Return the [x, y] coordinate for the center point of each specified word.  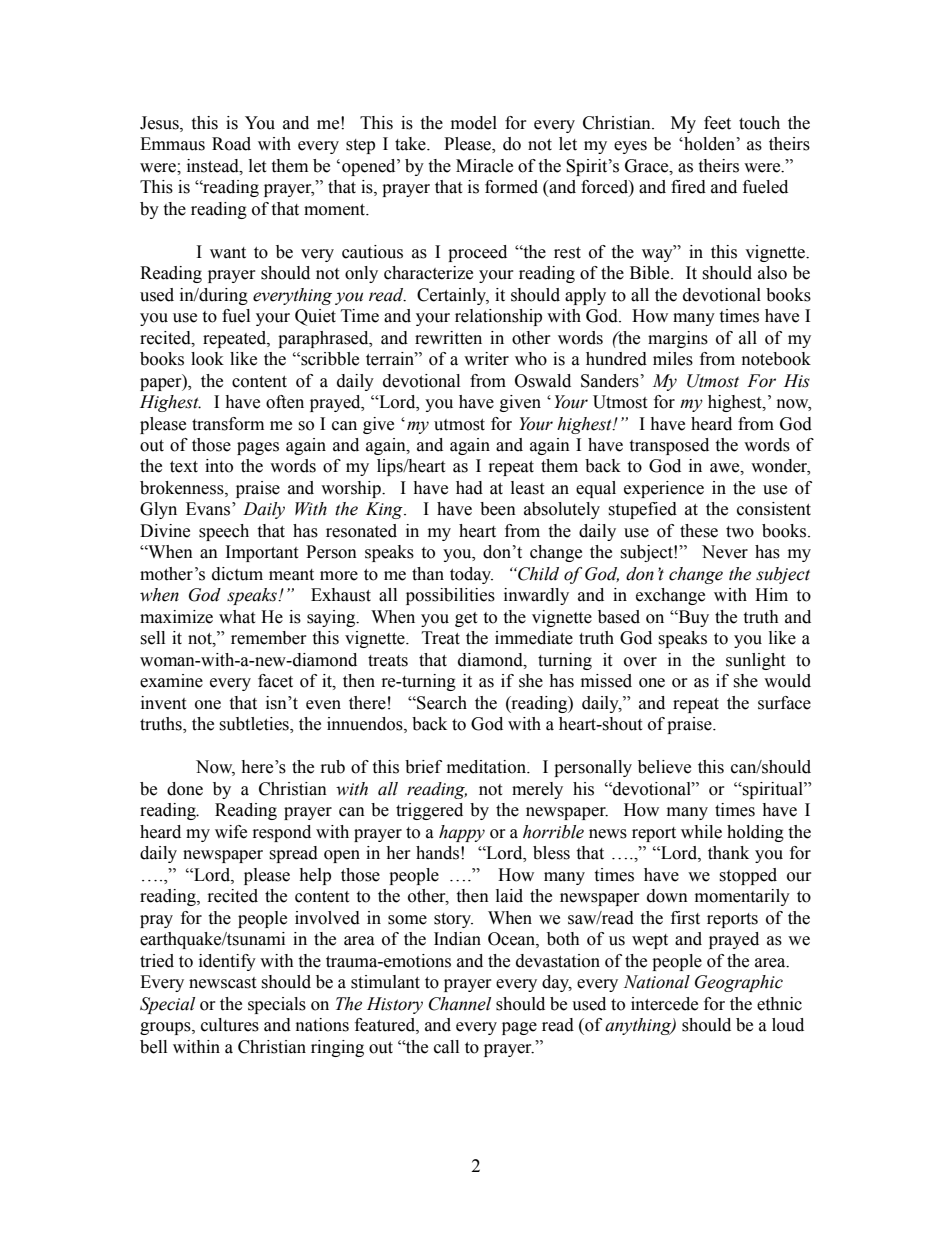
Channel [460, 1004]
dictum [237, 574]
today [471, 575]
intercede [664, 1004]
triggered [429, 811]
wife [231, 832]
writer [486, 359]
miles [673, 359]
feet [717, 123]
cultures [230, 1025]
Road [231, 144]
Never [725, 552]
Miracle [484, 166]
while [701, 832]
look [207, 359]
